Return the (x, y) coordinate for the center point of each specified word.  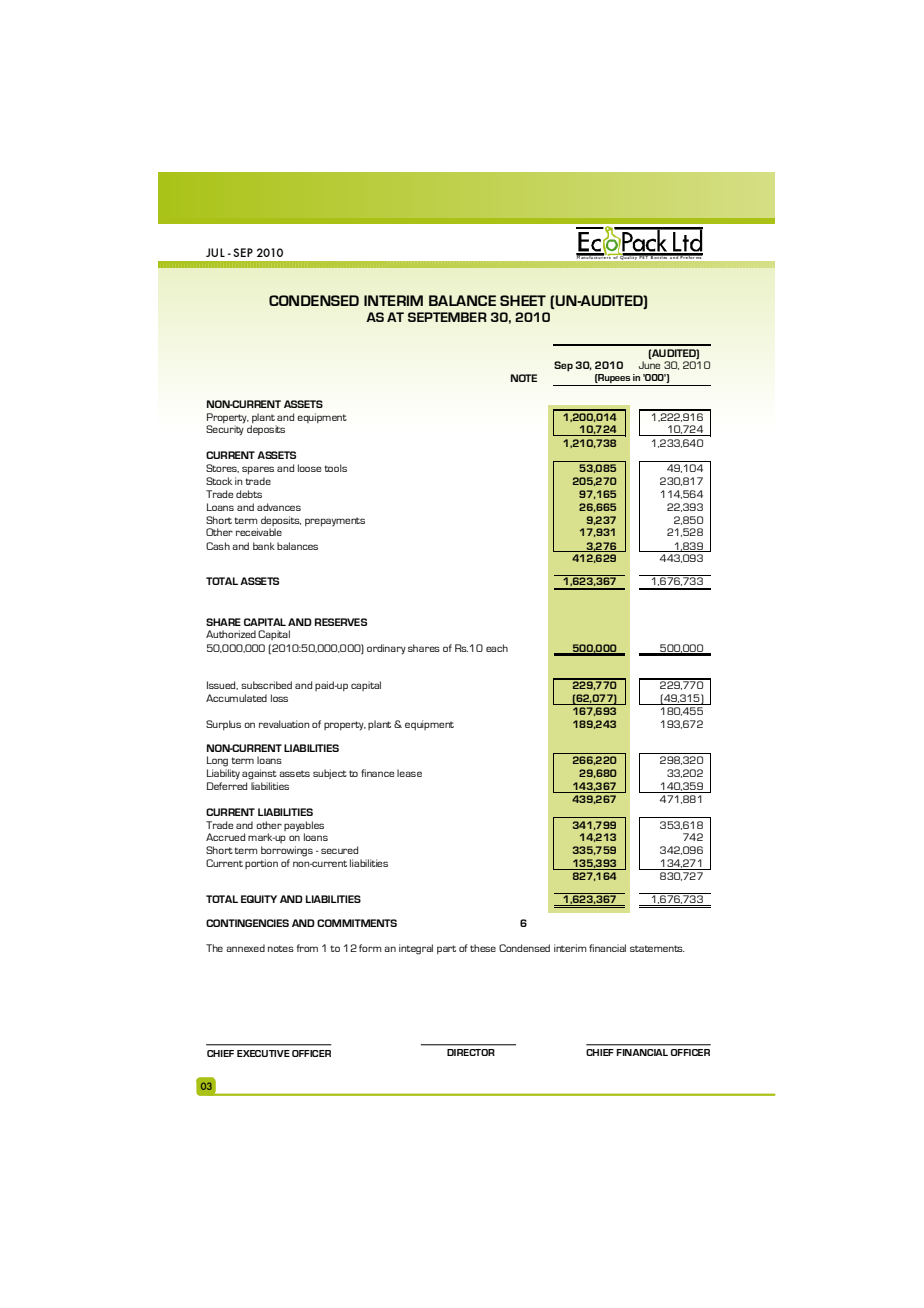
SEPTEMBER (447, 317)
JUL (215, 252)
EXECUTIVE (263, 1053)
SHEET (523, 300)
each (497, 648)
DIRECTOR (470, 1052)
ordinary (386, 649)
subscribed (266, 685)
